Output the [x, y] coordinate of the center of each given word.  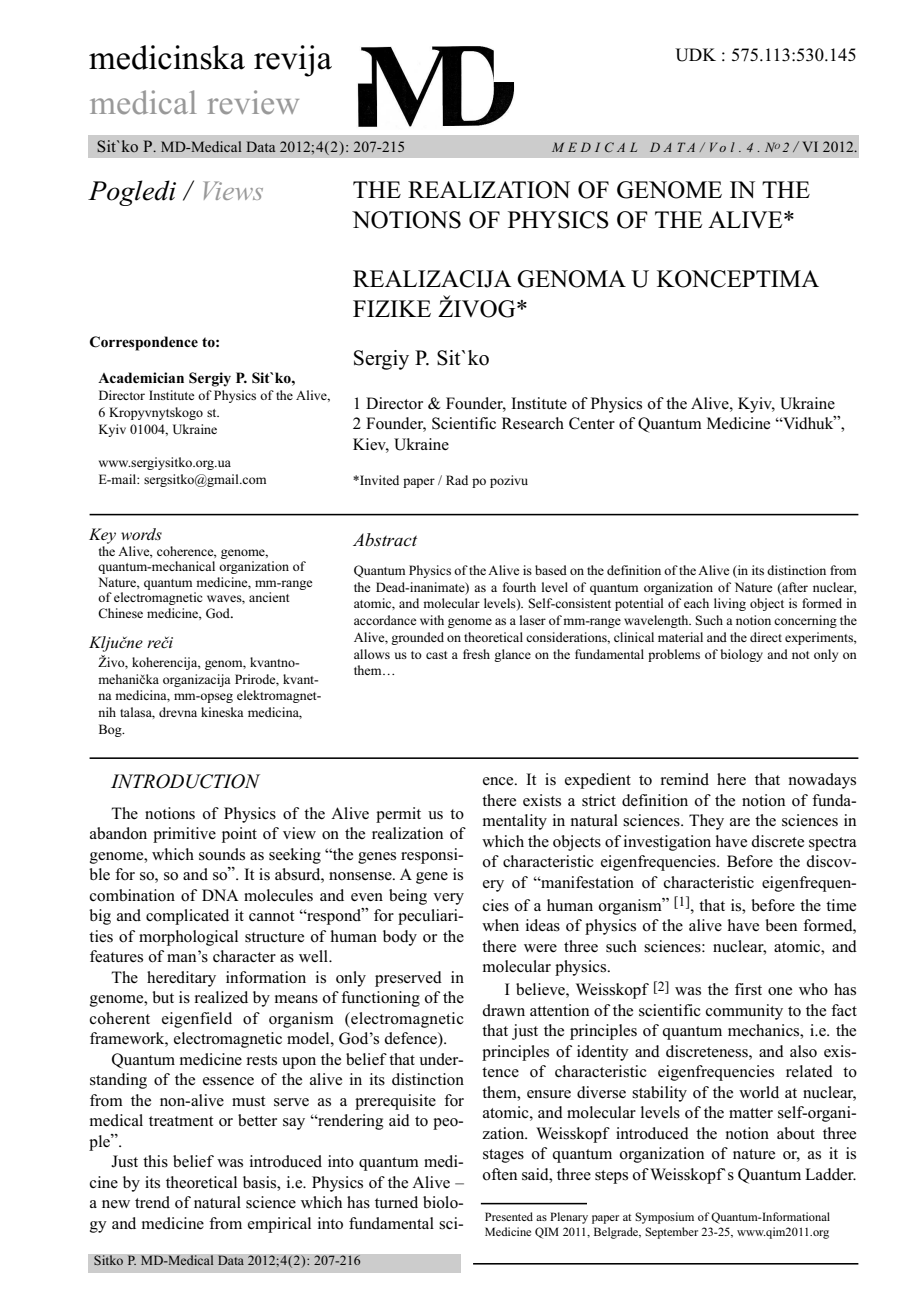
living [730, 604]
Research [533, 423]
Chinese [120, 613]
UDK [695, 55]
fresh [476, 654]
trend [152, 1202]
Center [592, 423]
